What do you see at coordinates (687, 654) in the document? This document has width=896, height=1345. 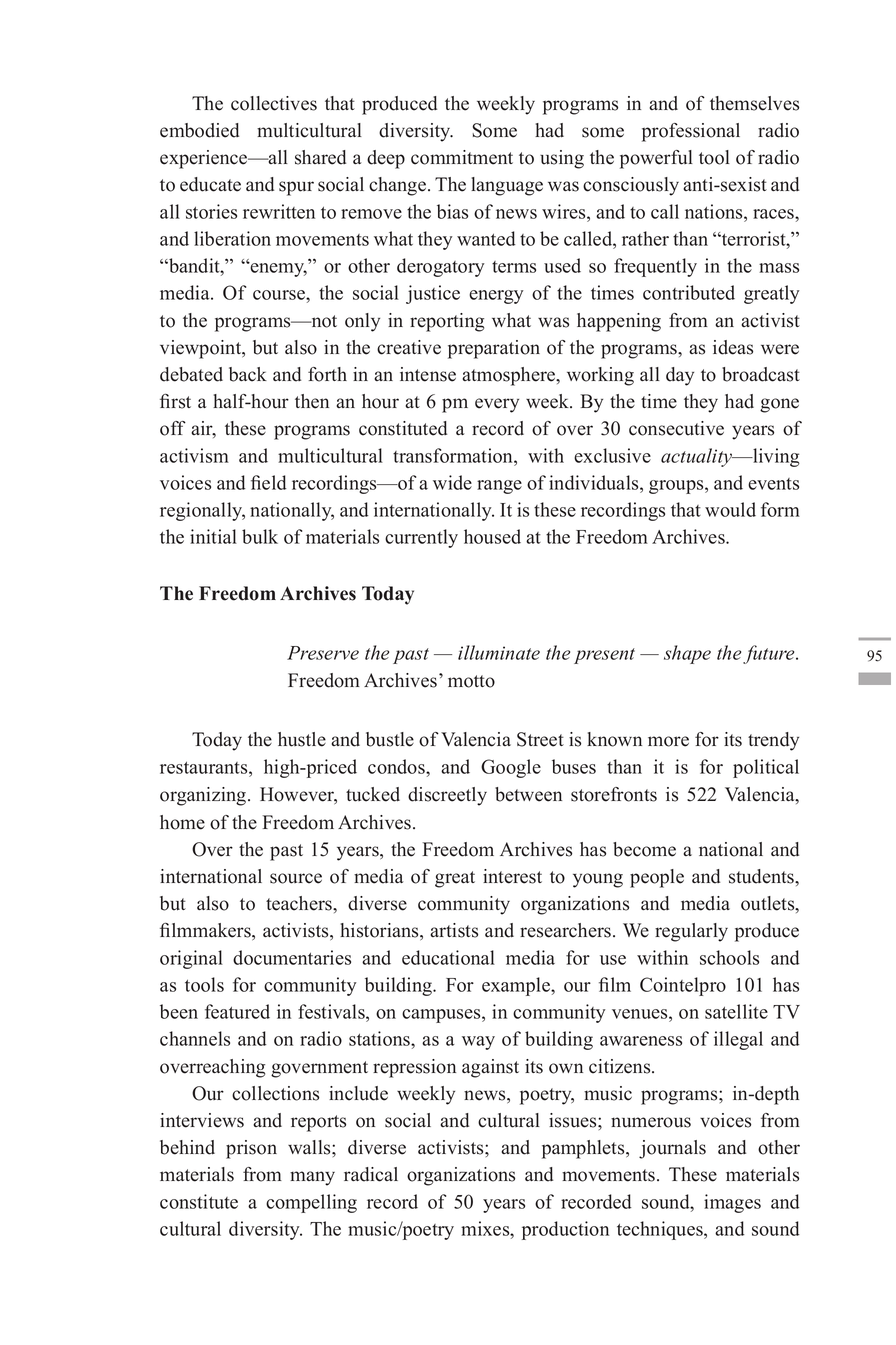 I see `shape` at bounding box center [687, 654].
